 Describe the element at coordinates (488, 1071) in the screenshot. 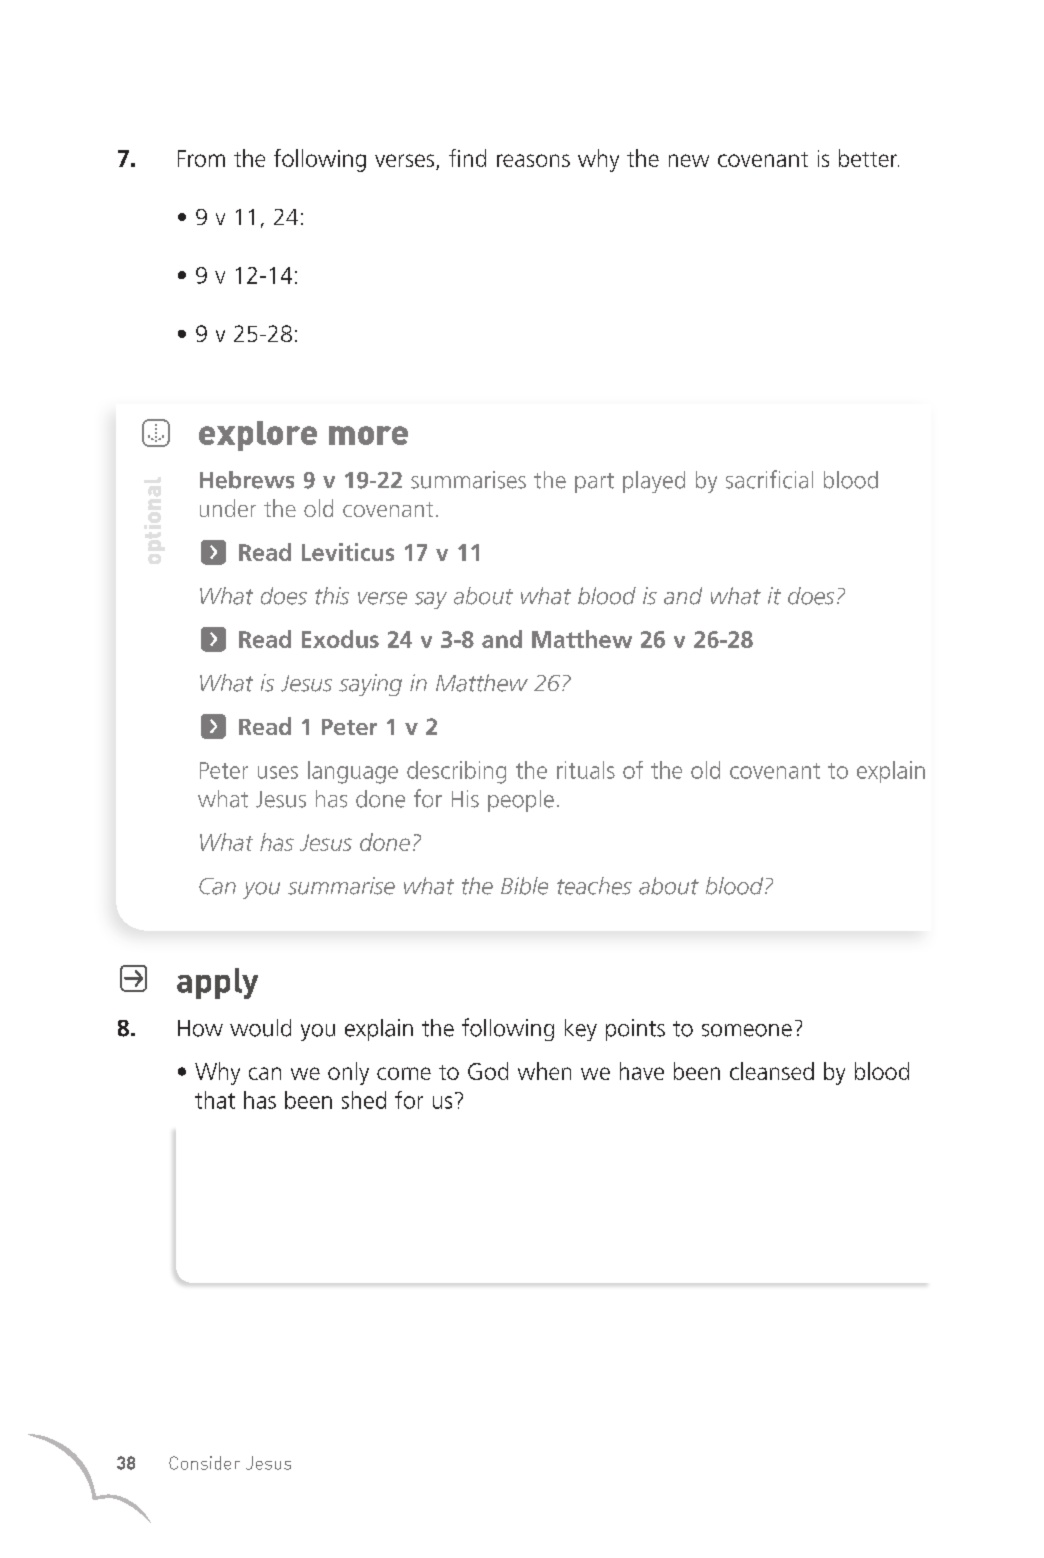

I see `God` at that location.
